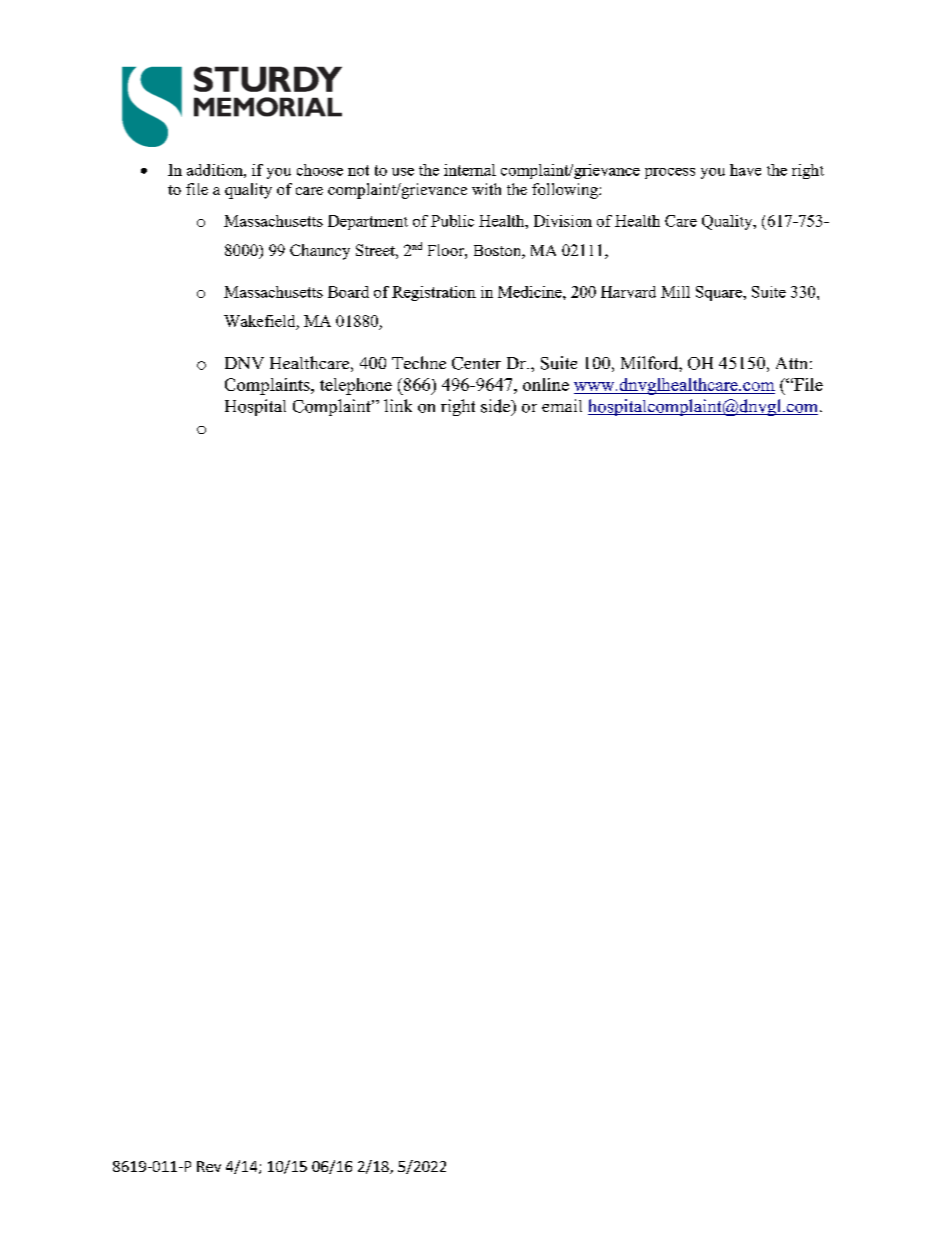 This document has width=952, height=1233. Describe the element at coordinates (546, 384) in the document. I see `online` at that location.
